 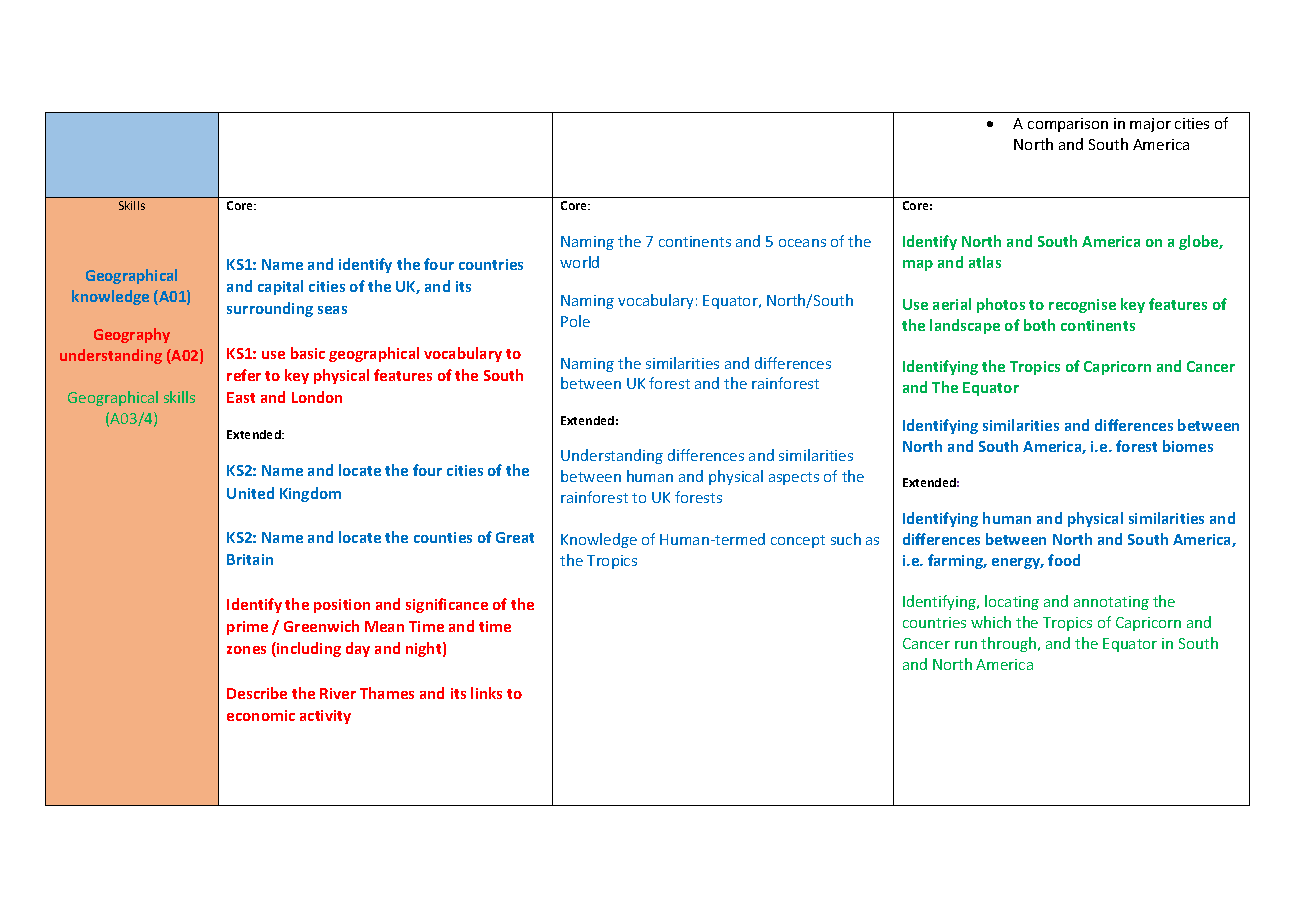 What do you see at coordinates (515, 537) in the screenshot?
I see `Great` at bounding box center [515, 537].
